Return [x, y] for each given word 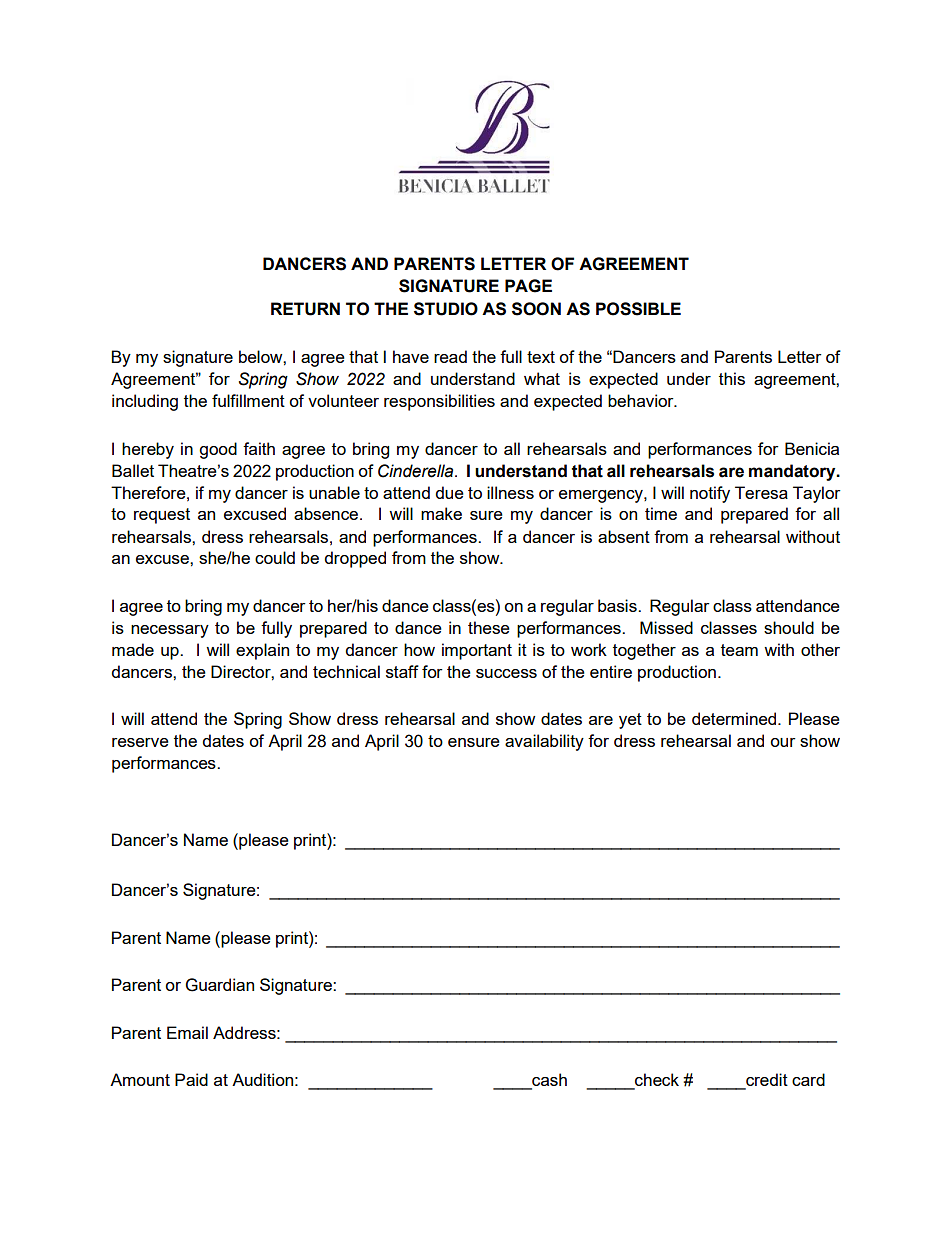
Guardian [220, 985]
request [162, 516]
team [739, 650]
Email [187, 1032]
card [808, 1079]
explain [262, 651]
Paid [191, 1079]
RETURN [305, 309]
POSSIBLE [638, 309]
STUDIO [446, 309]
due [449, 492]
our [783, 742]
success [506, 673]
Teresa [761, 492]
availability [544, 742]
